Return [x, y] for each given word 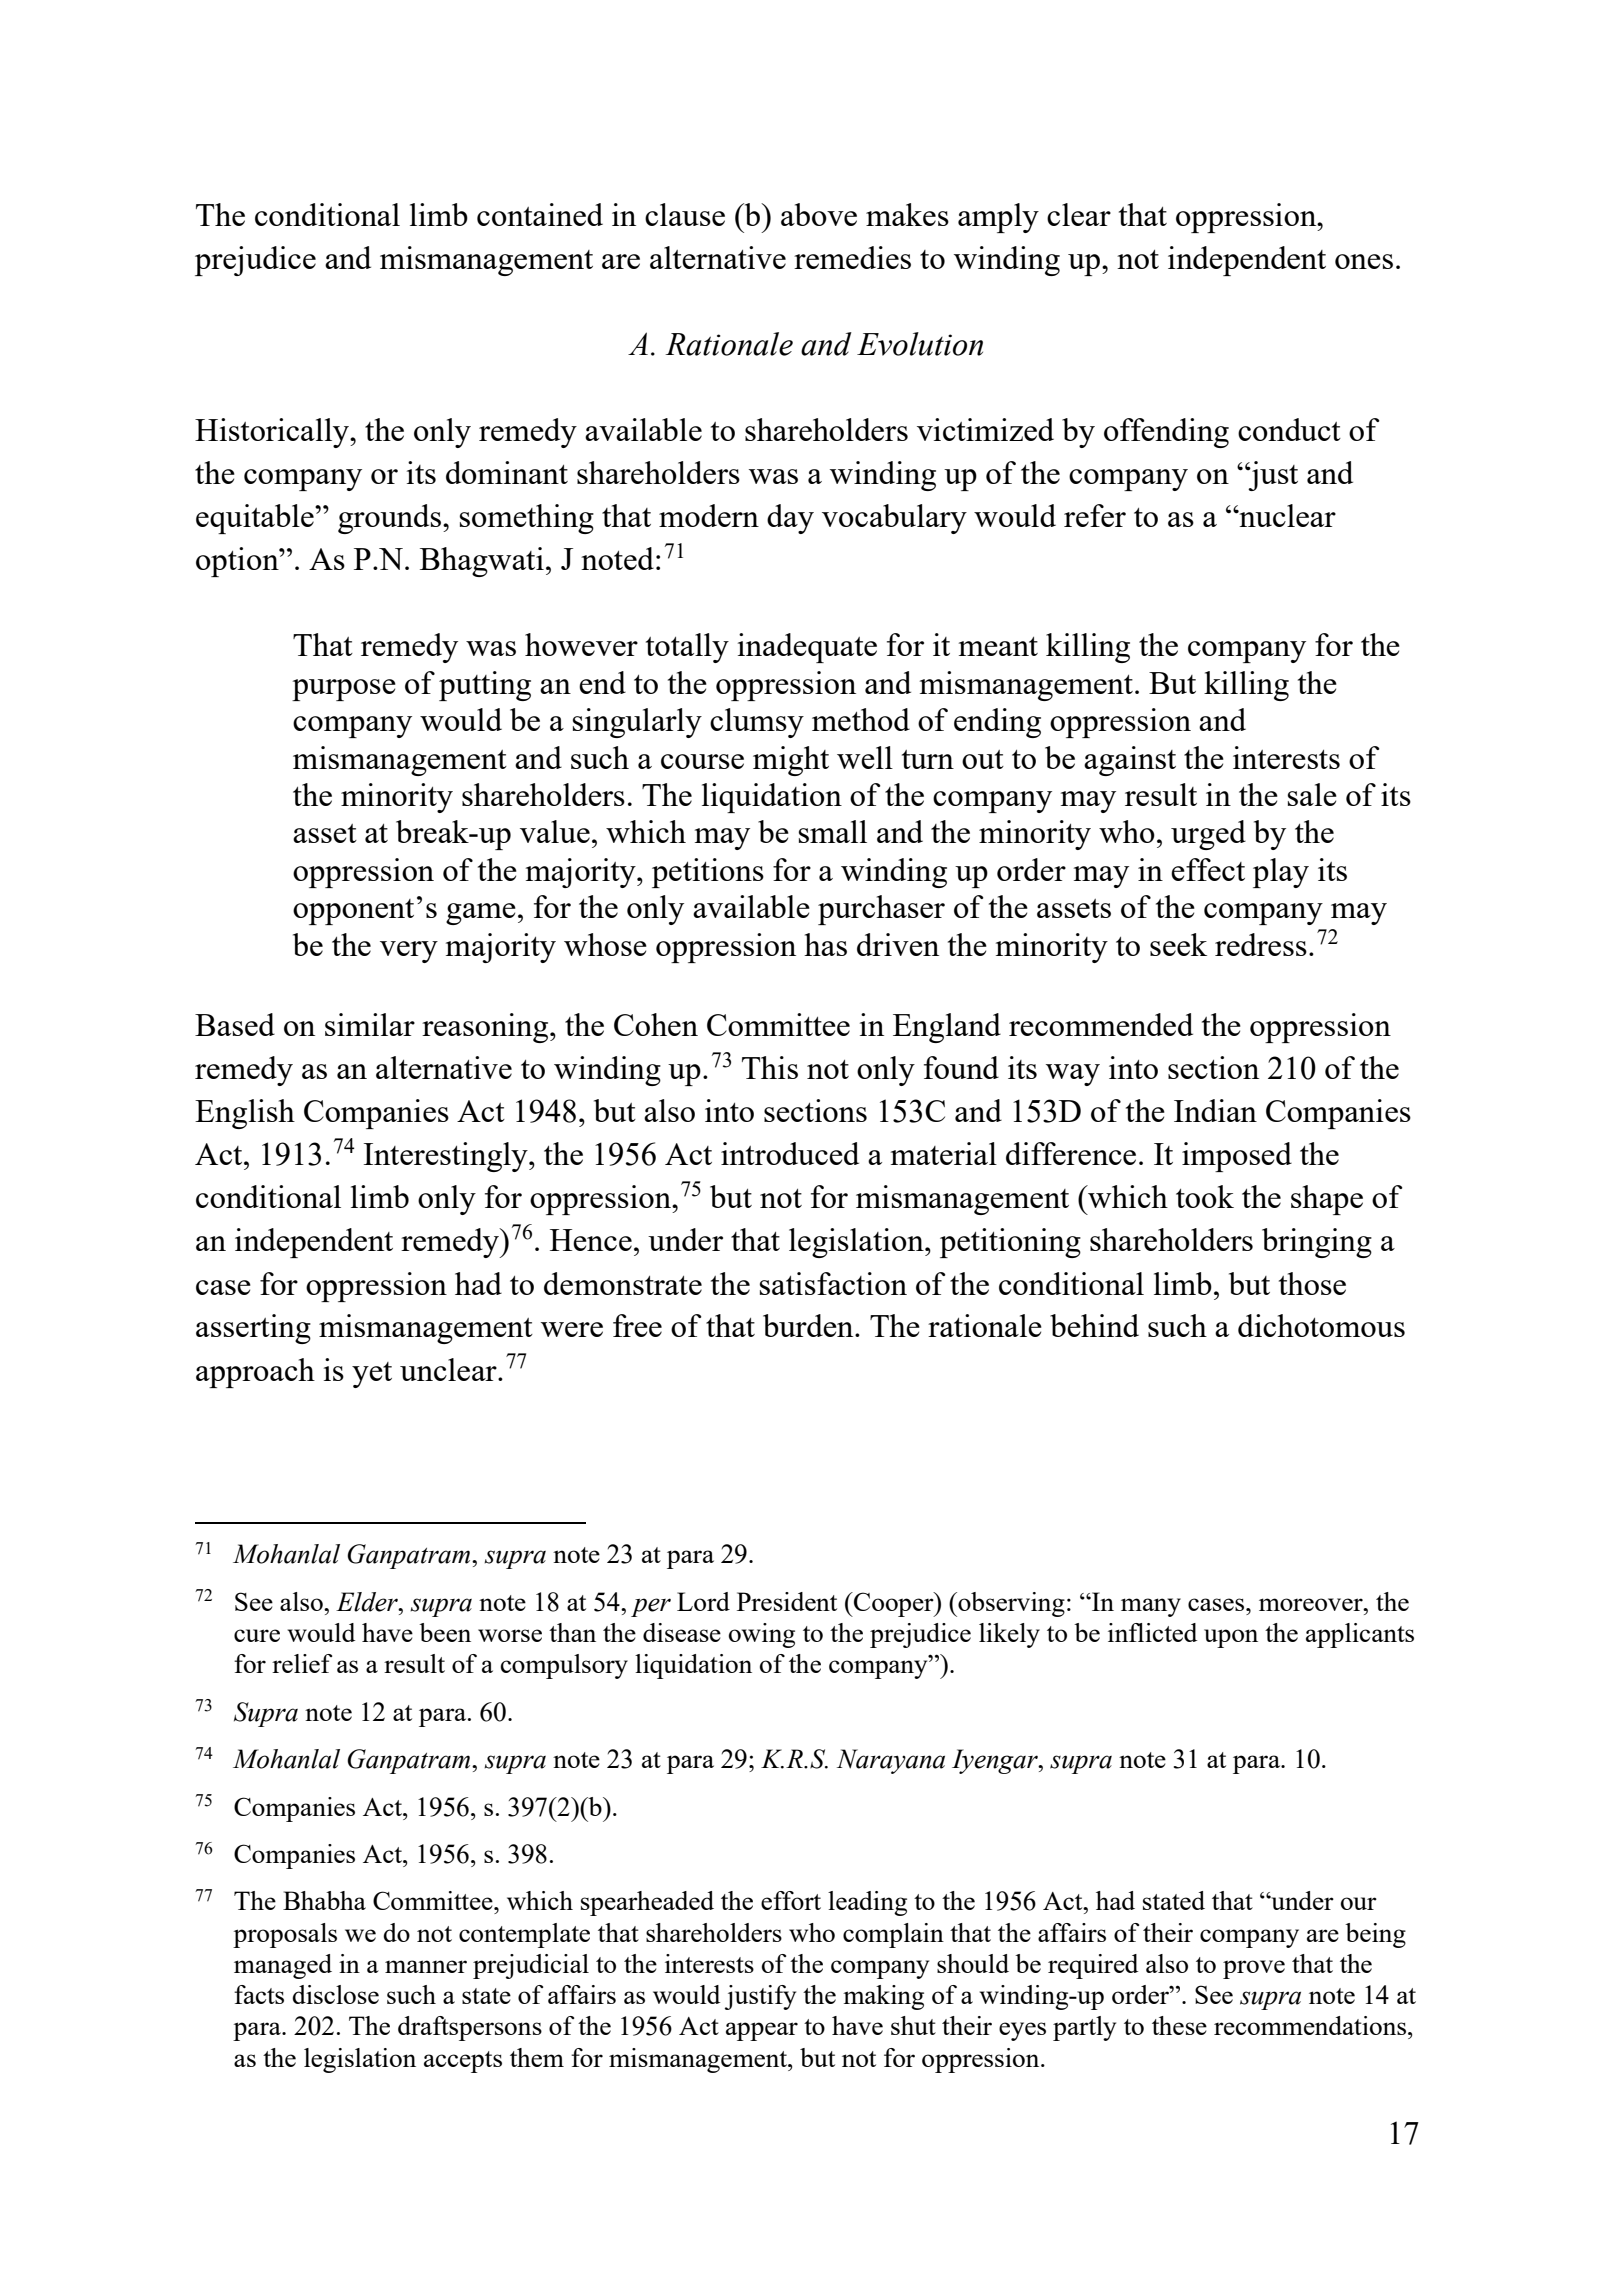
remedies [852, 257]
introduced [790, 1153]
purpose [344, 690]
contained [540, 214]
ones [1364, 261]
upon [1231, 1638]
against [1130, 761]
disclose [335, 1994]
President [787, 1601]
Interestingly [447, 1157]
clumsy [757, 723]
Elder [368, 1602]
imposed [1237, 1157]
